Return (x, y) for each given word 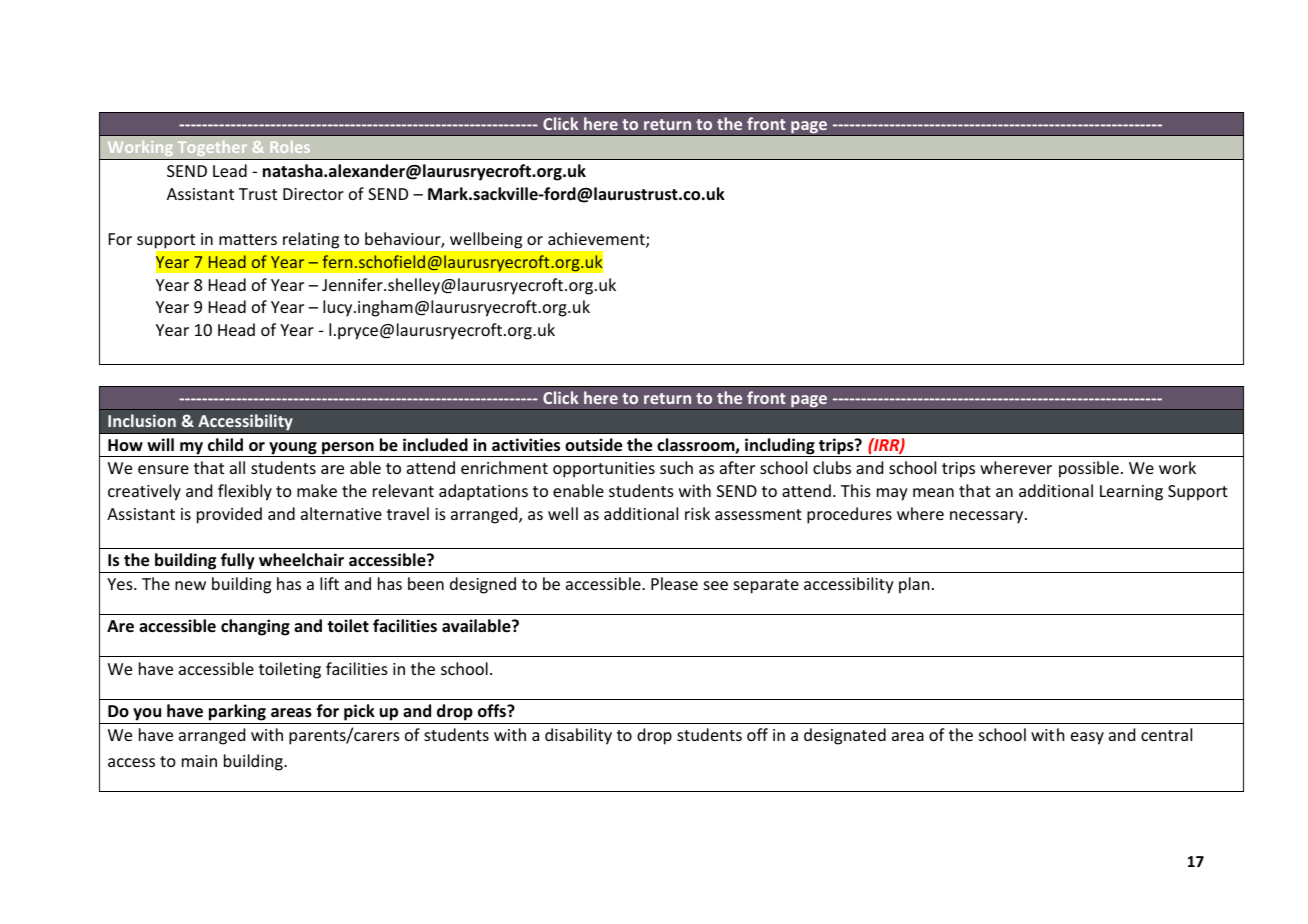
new (190, 585)
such (676, 467)
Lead (230, 170)
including (780, 447)
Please (674, 583)
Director (313, 194)
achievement (597, 240)
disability (578, 736)
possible (1089, 469)
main (199, 761)
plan (914, 585)
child (225, 444)
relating (311, 240)
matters (248, 239)
